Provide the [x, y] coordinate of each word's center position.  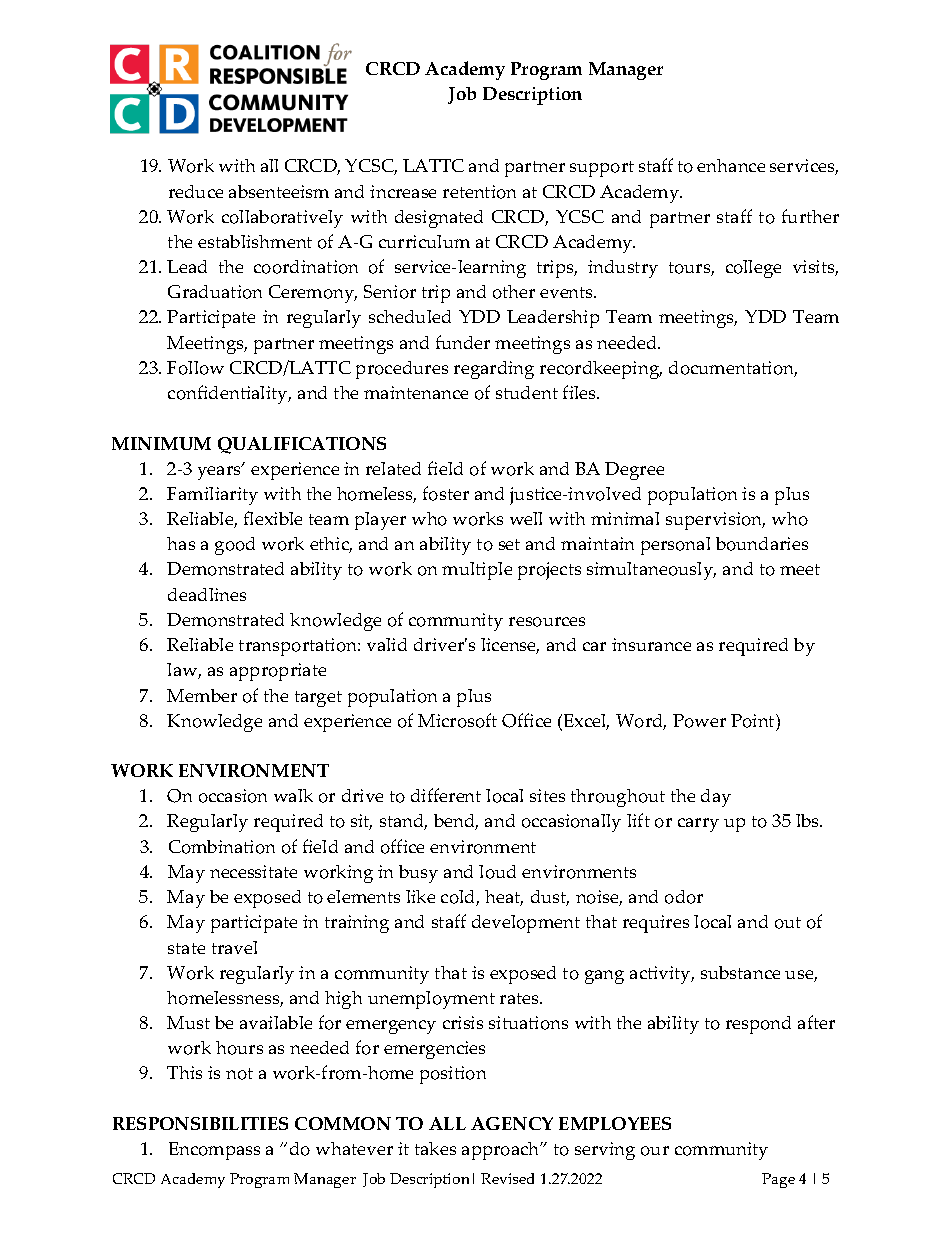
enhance [731, 165]
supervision [715, 521]
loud [497, 872]
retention [479, 192]
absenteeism [279, 191]
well [526, 518]
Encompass [214, 1151]
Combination [222, 847]
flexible [273, 518]
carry [698, 825]
